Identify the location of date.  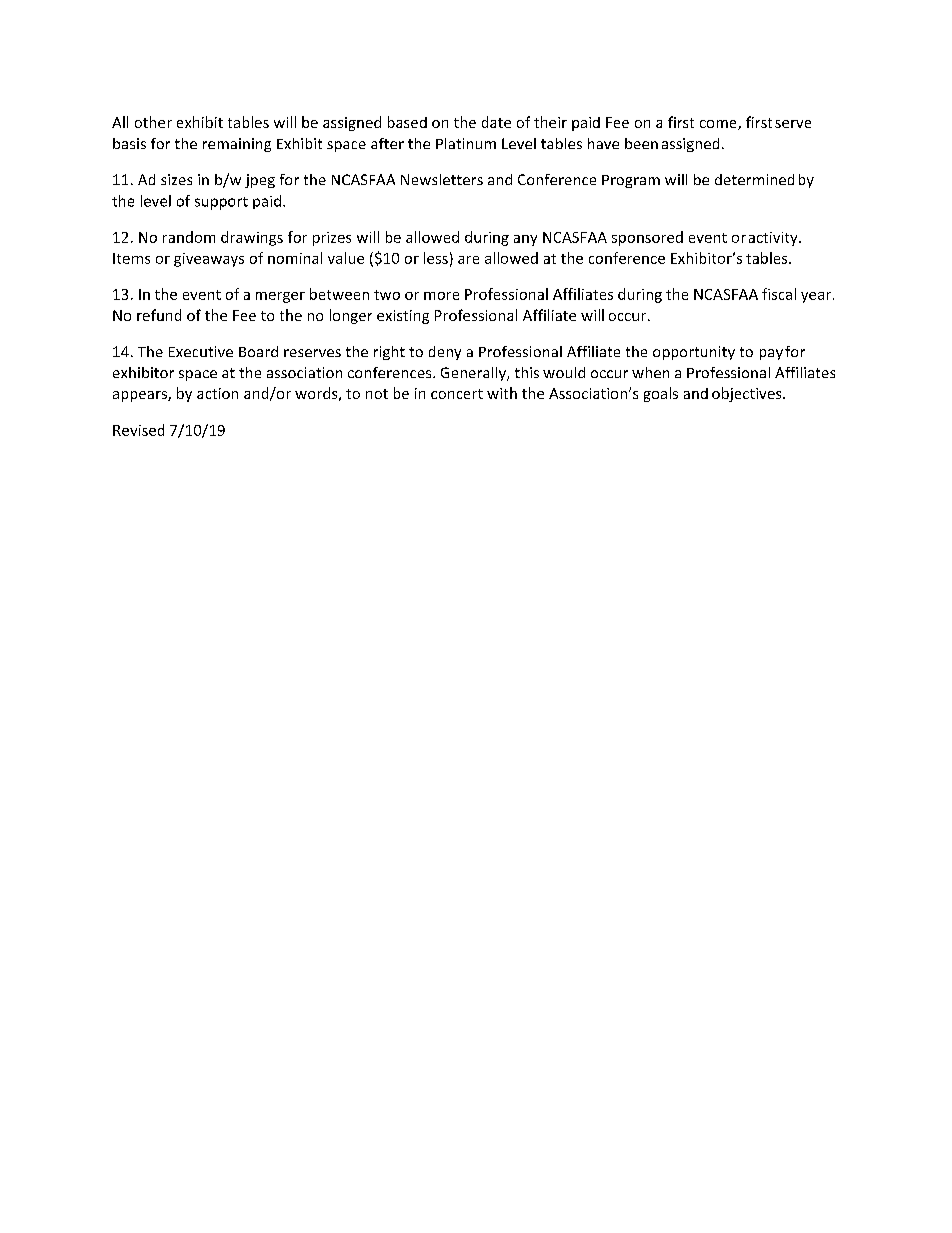
(496, 122).
